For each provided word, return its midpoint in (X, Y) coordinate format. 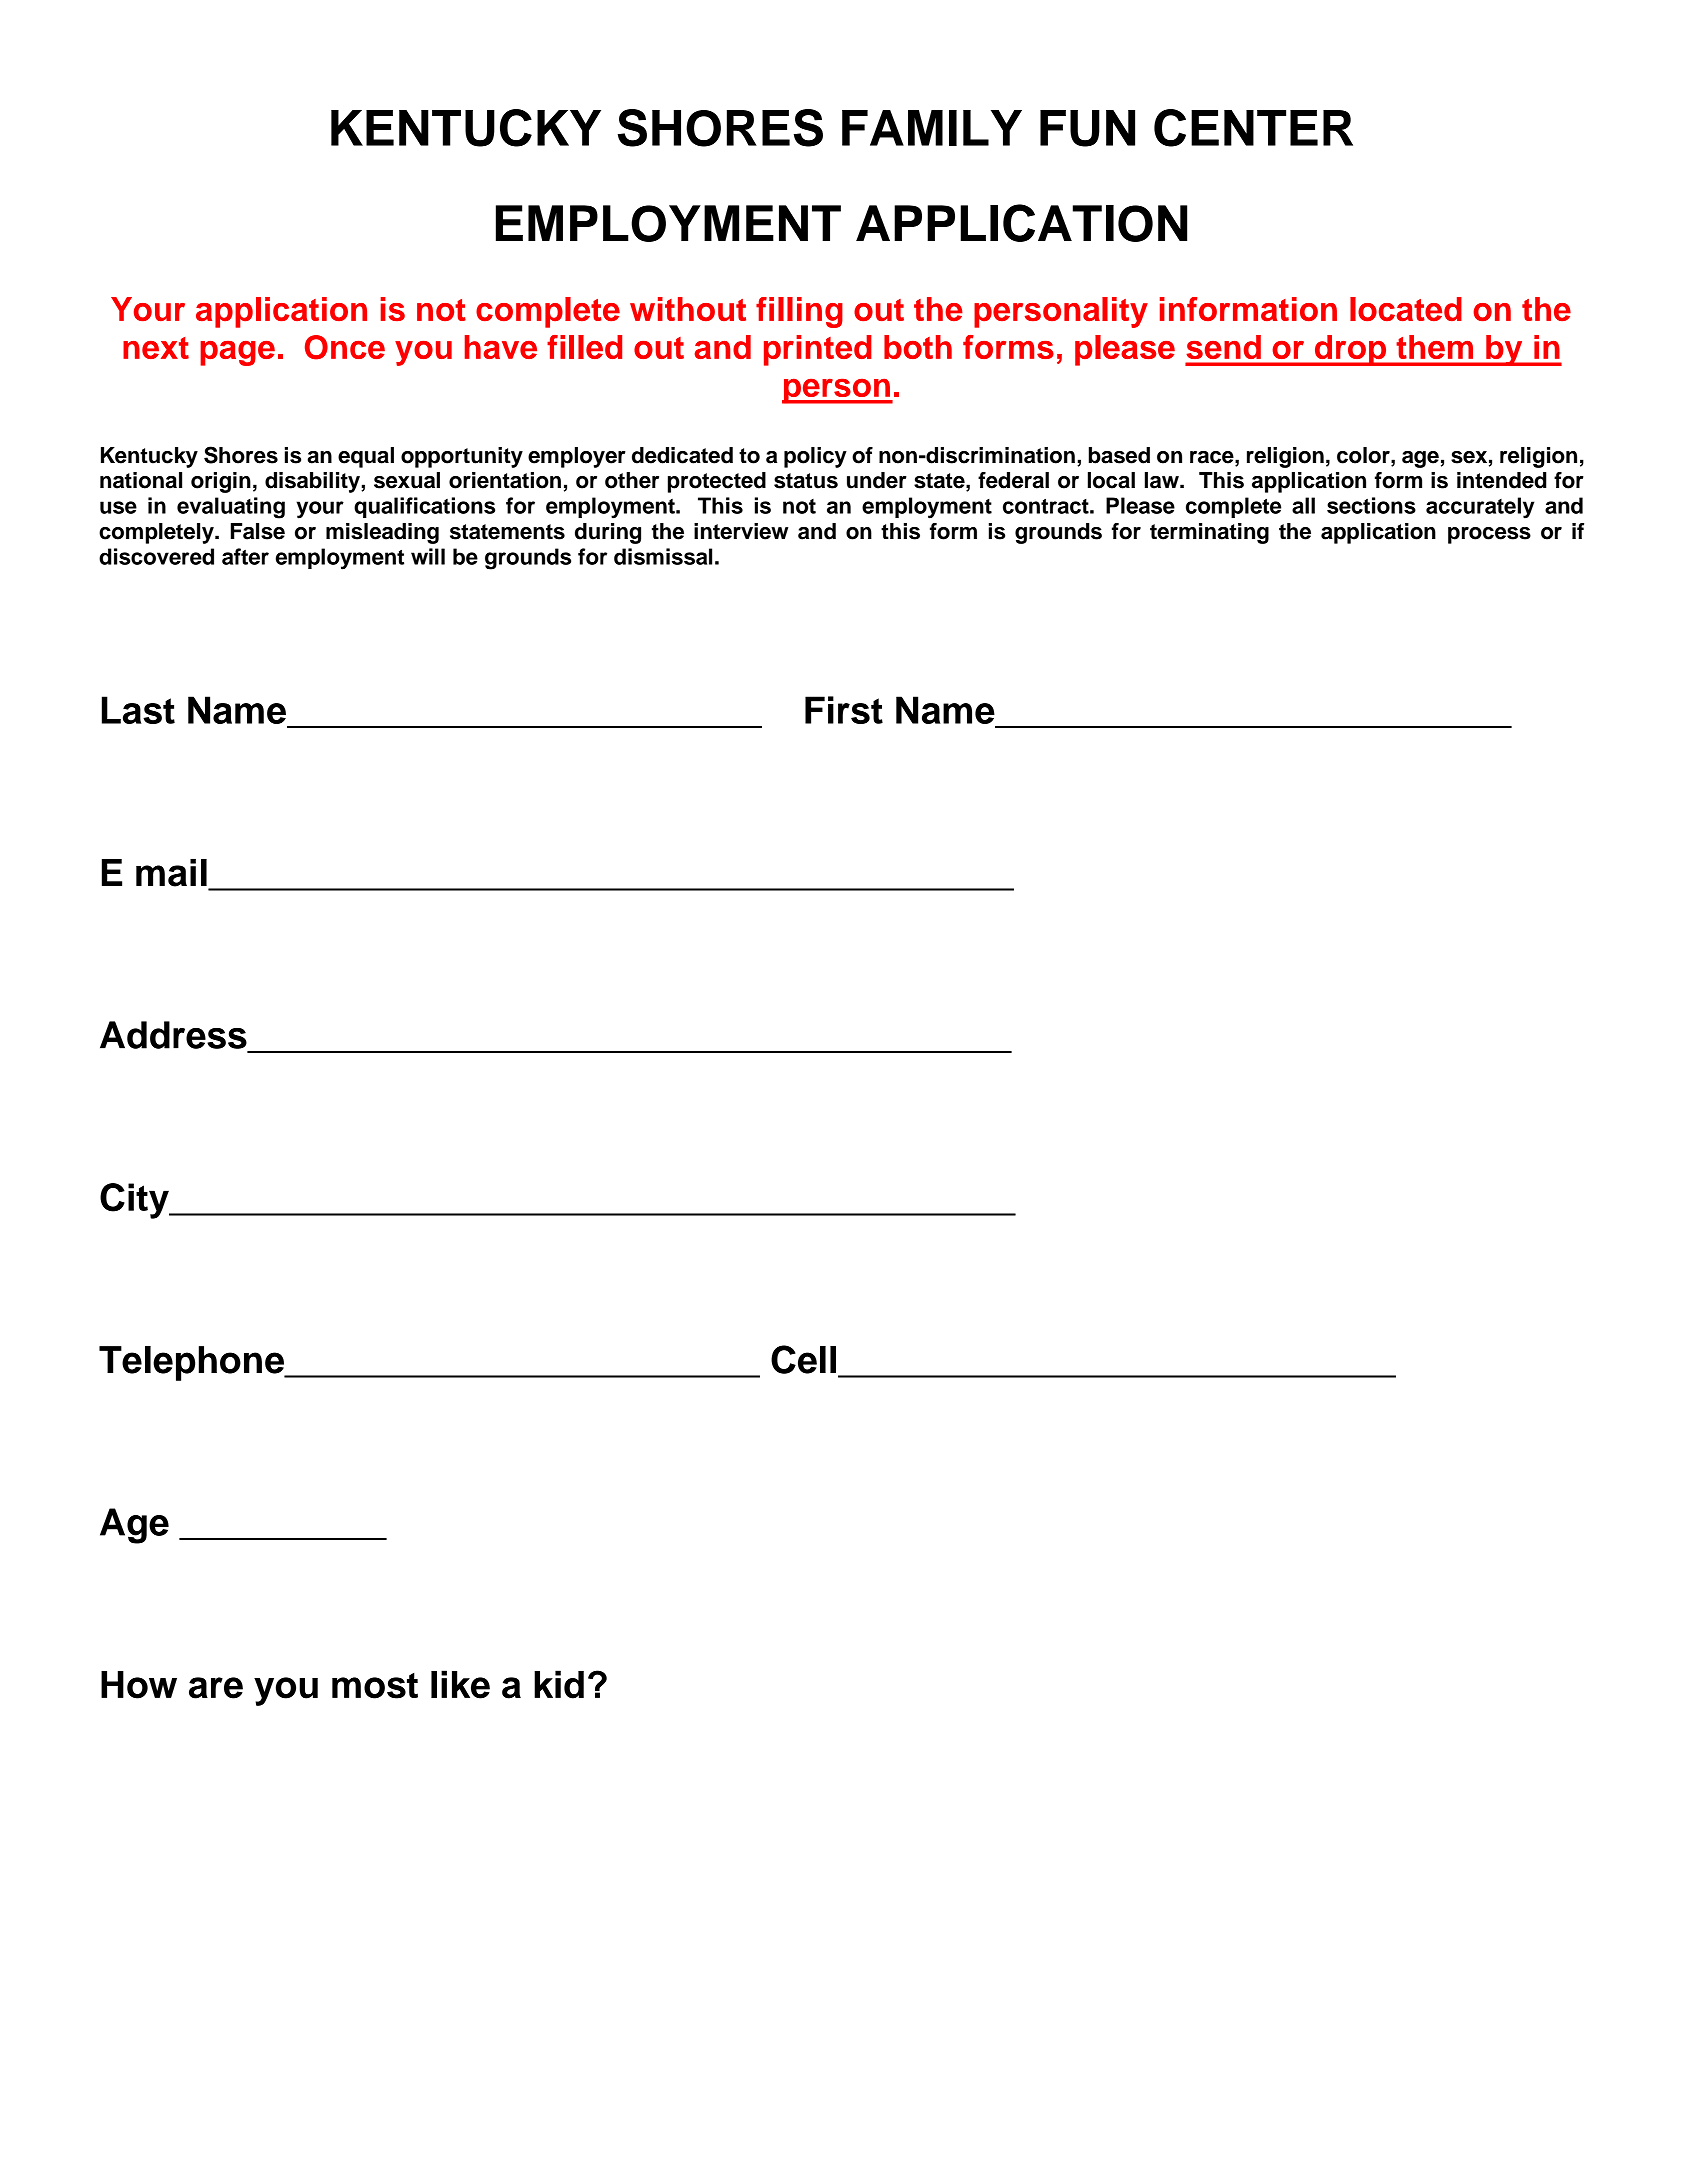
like (460, 1684)
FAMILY (932, 128)
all (1303, 505)
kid (559, 1684)
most (375, 1686)
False (258, 531)
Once (345, 347)
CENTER (1253, 128)
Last (138, 710)
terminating (1209, 533)
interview (741, 531)
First (844, 710)
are (216, 1688)
